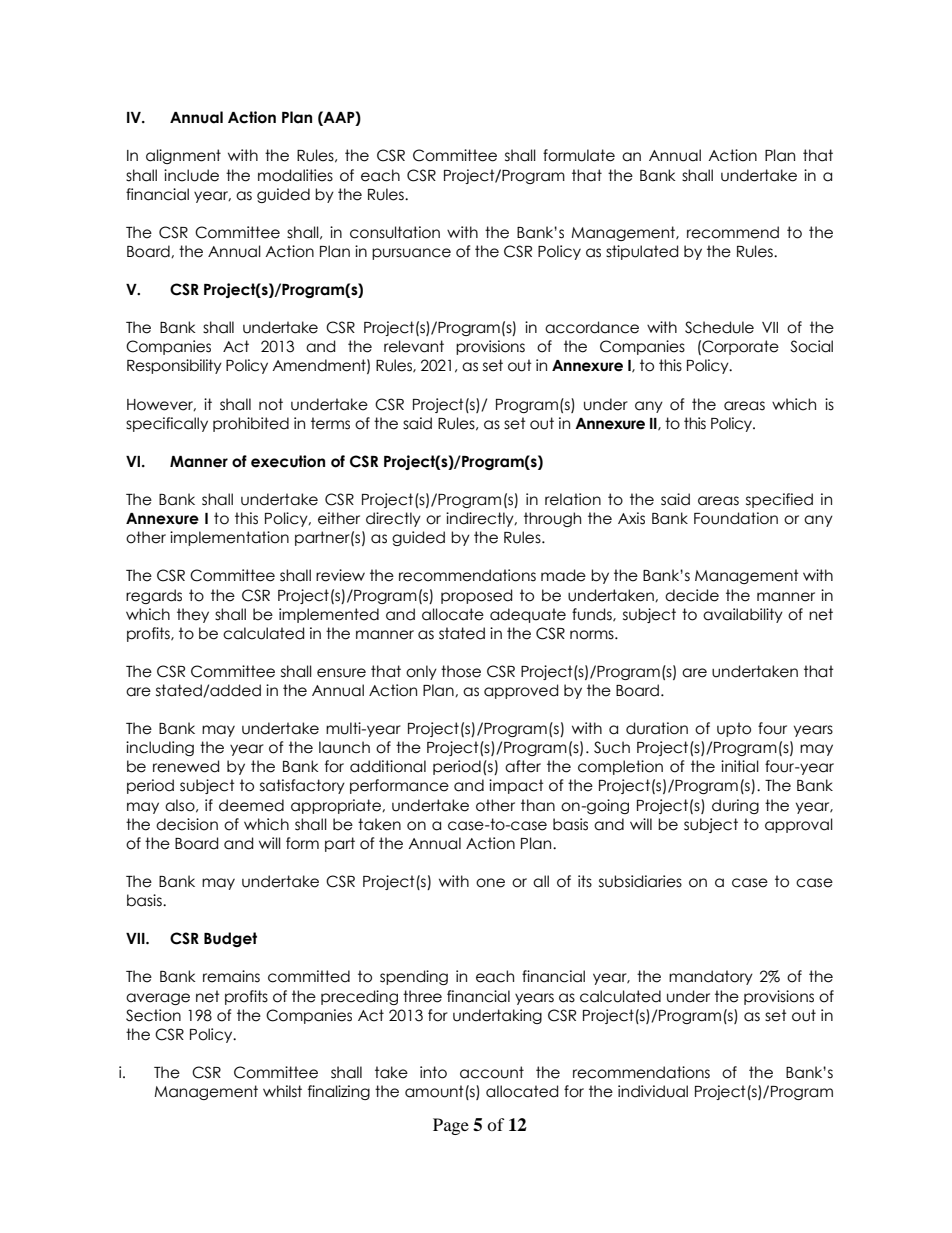 The width and height of the screenshot is (952, 1233). What do you see at coordinates (719, 327) in the screenshot?
I see `Schedule` at bounding box center [719, 327].
